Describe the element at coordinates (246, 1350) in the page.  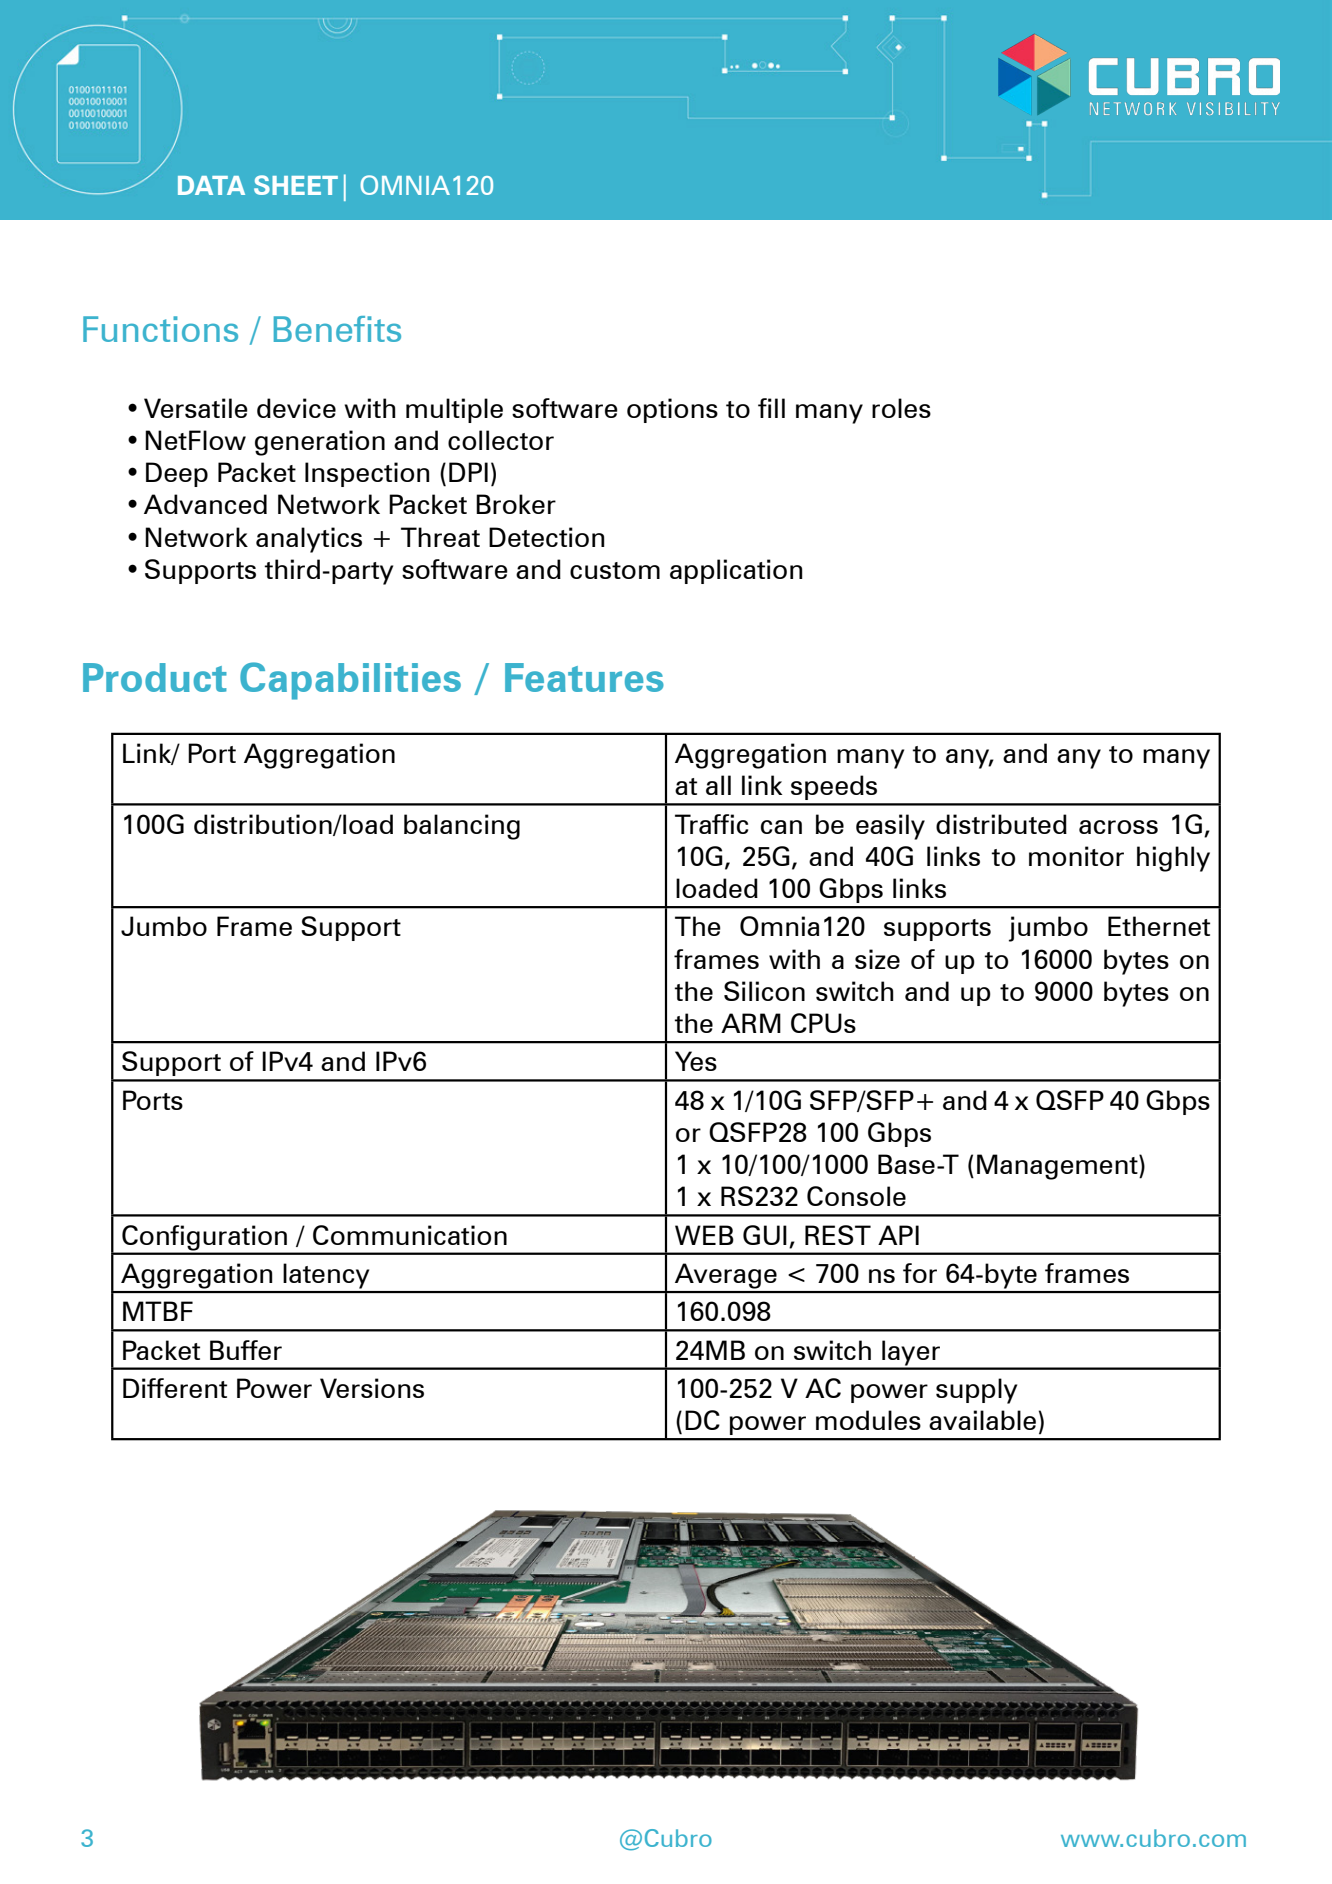
I see `Buffer` at that location.
